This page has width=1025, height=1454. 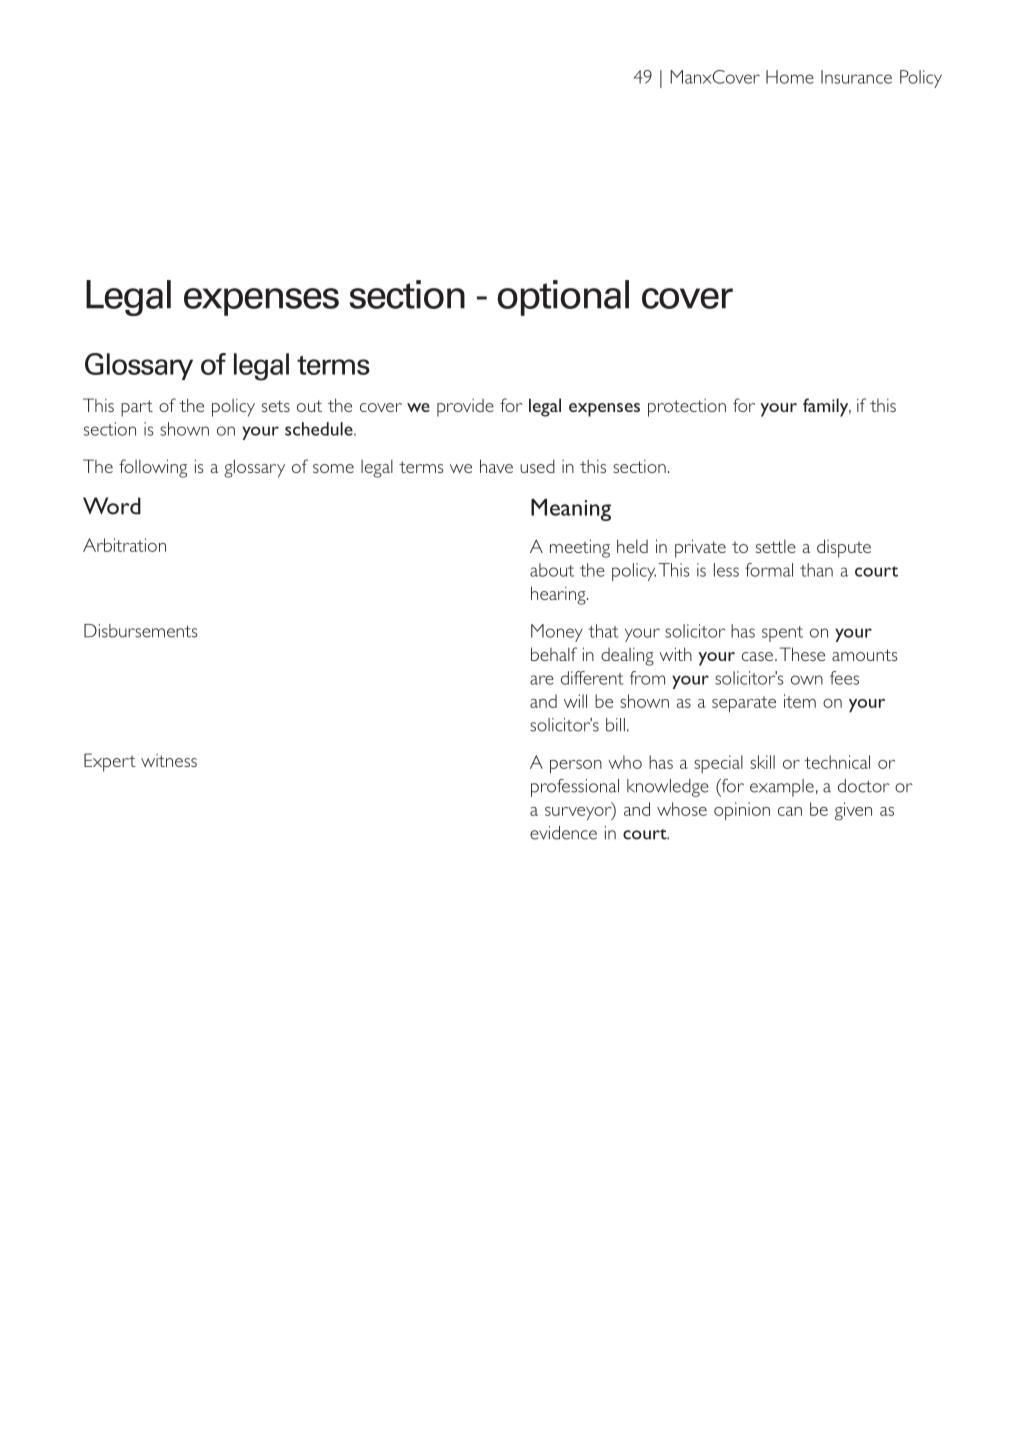 What do you see at coordinates (856, 77) in the page?
I see `Insurance` at bounding box center [856, 77].
